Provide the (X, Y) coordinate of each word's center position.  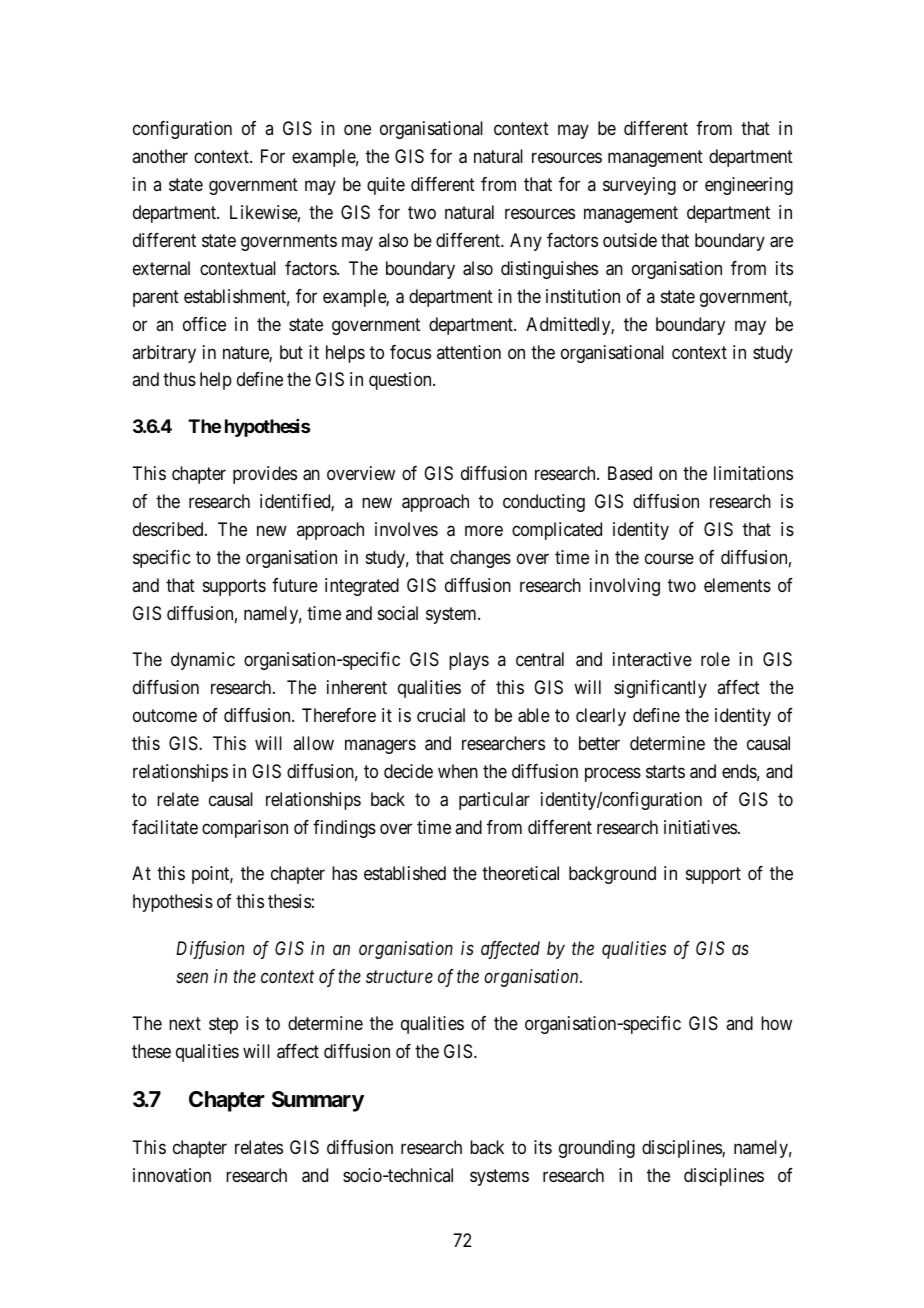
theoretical (520, 873)
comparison (245, 829)
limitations (753, 473)
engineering (749, 186)
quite (386, 186)
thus (179, 379)
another (160, 156)
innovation (172, 1175)
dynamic (203, 661)
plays (469, 661)
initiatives (700, 827)
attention (469, 352)
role (715, 659)
